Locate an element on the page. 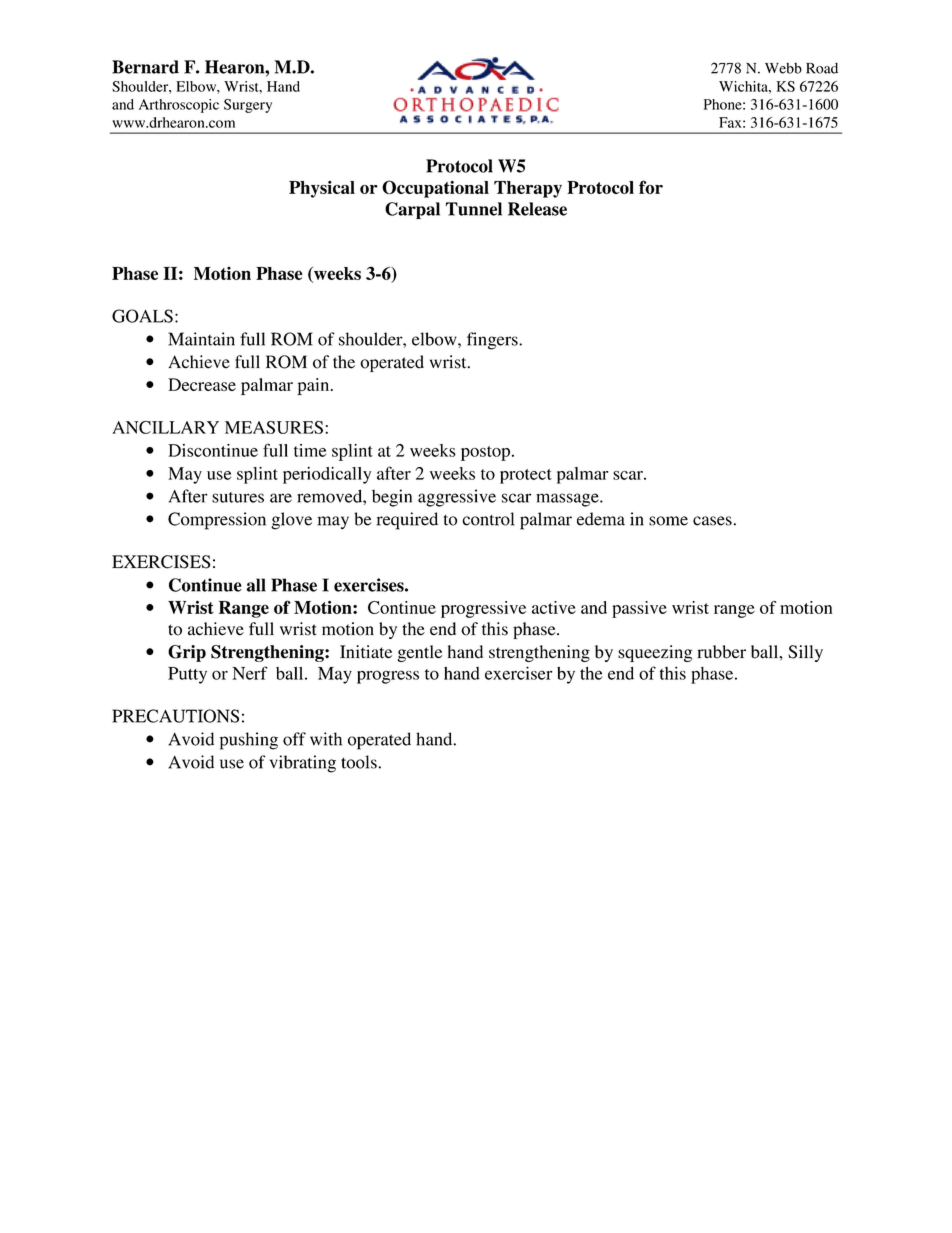 The height and width of the image is (1233, 952). Webb is located at coordinates (783, 68).
